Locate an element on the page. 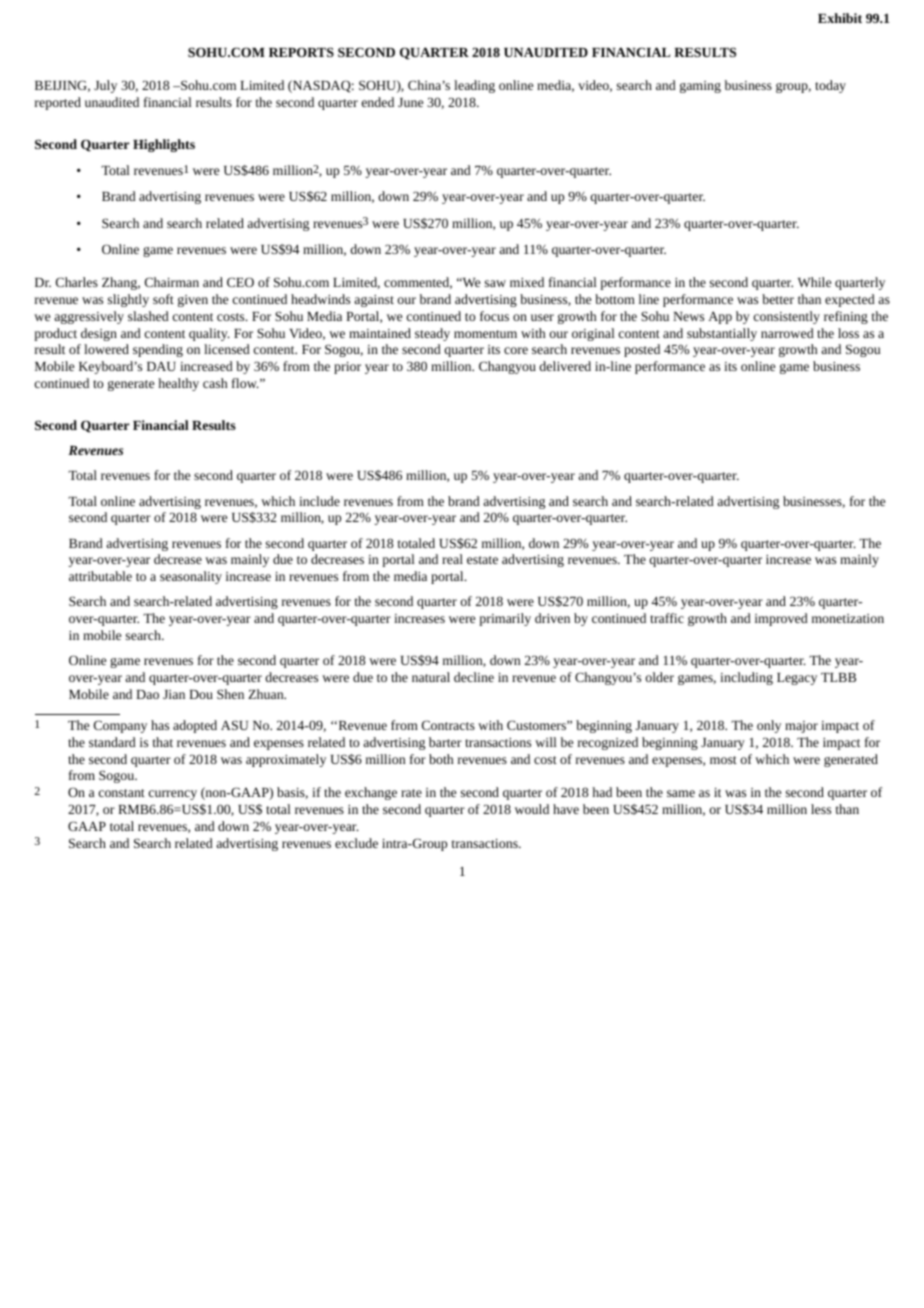 The image size is (924, 1308). prior is located at coordinates (347, 368).
